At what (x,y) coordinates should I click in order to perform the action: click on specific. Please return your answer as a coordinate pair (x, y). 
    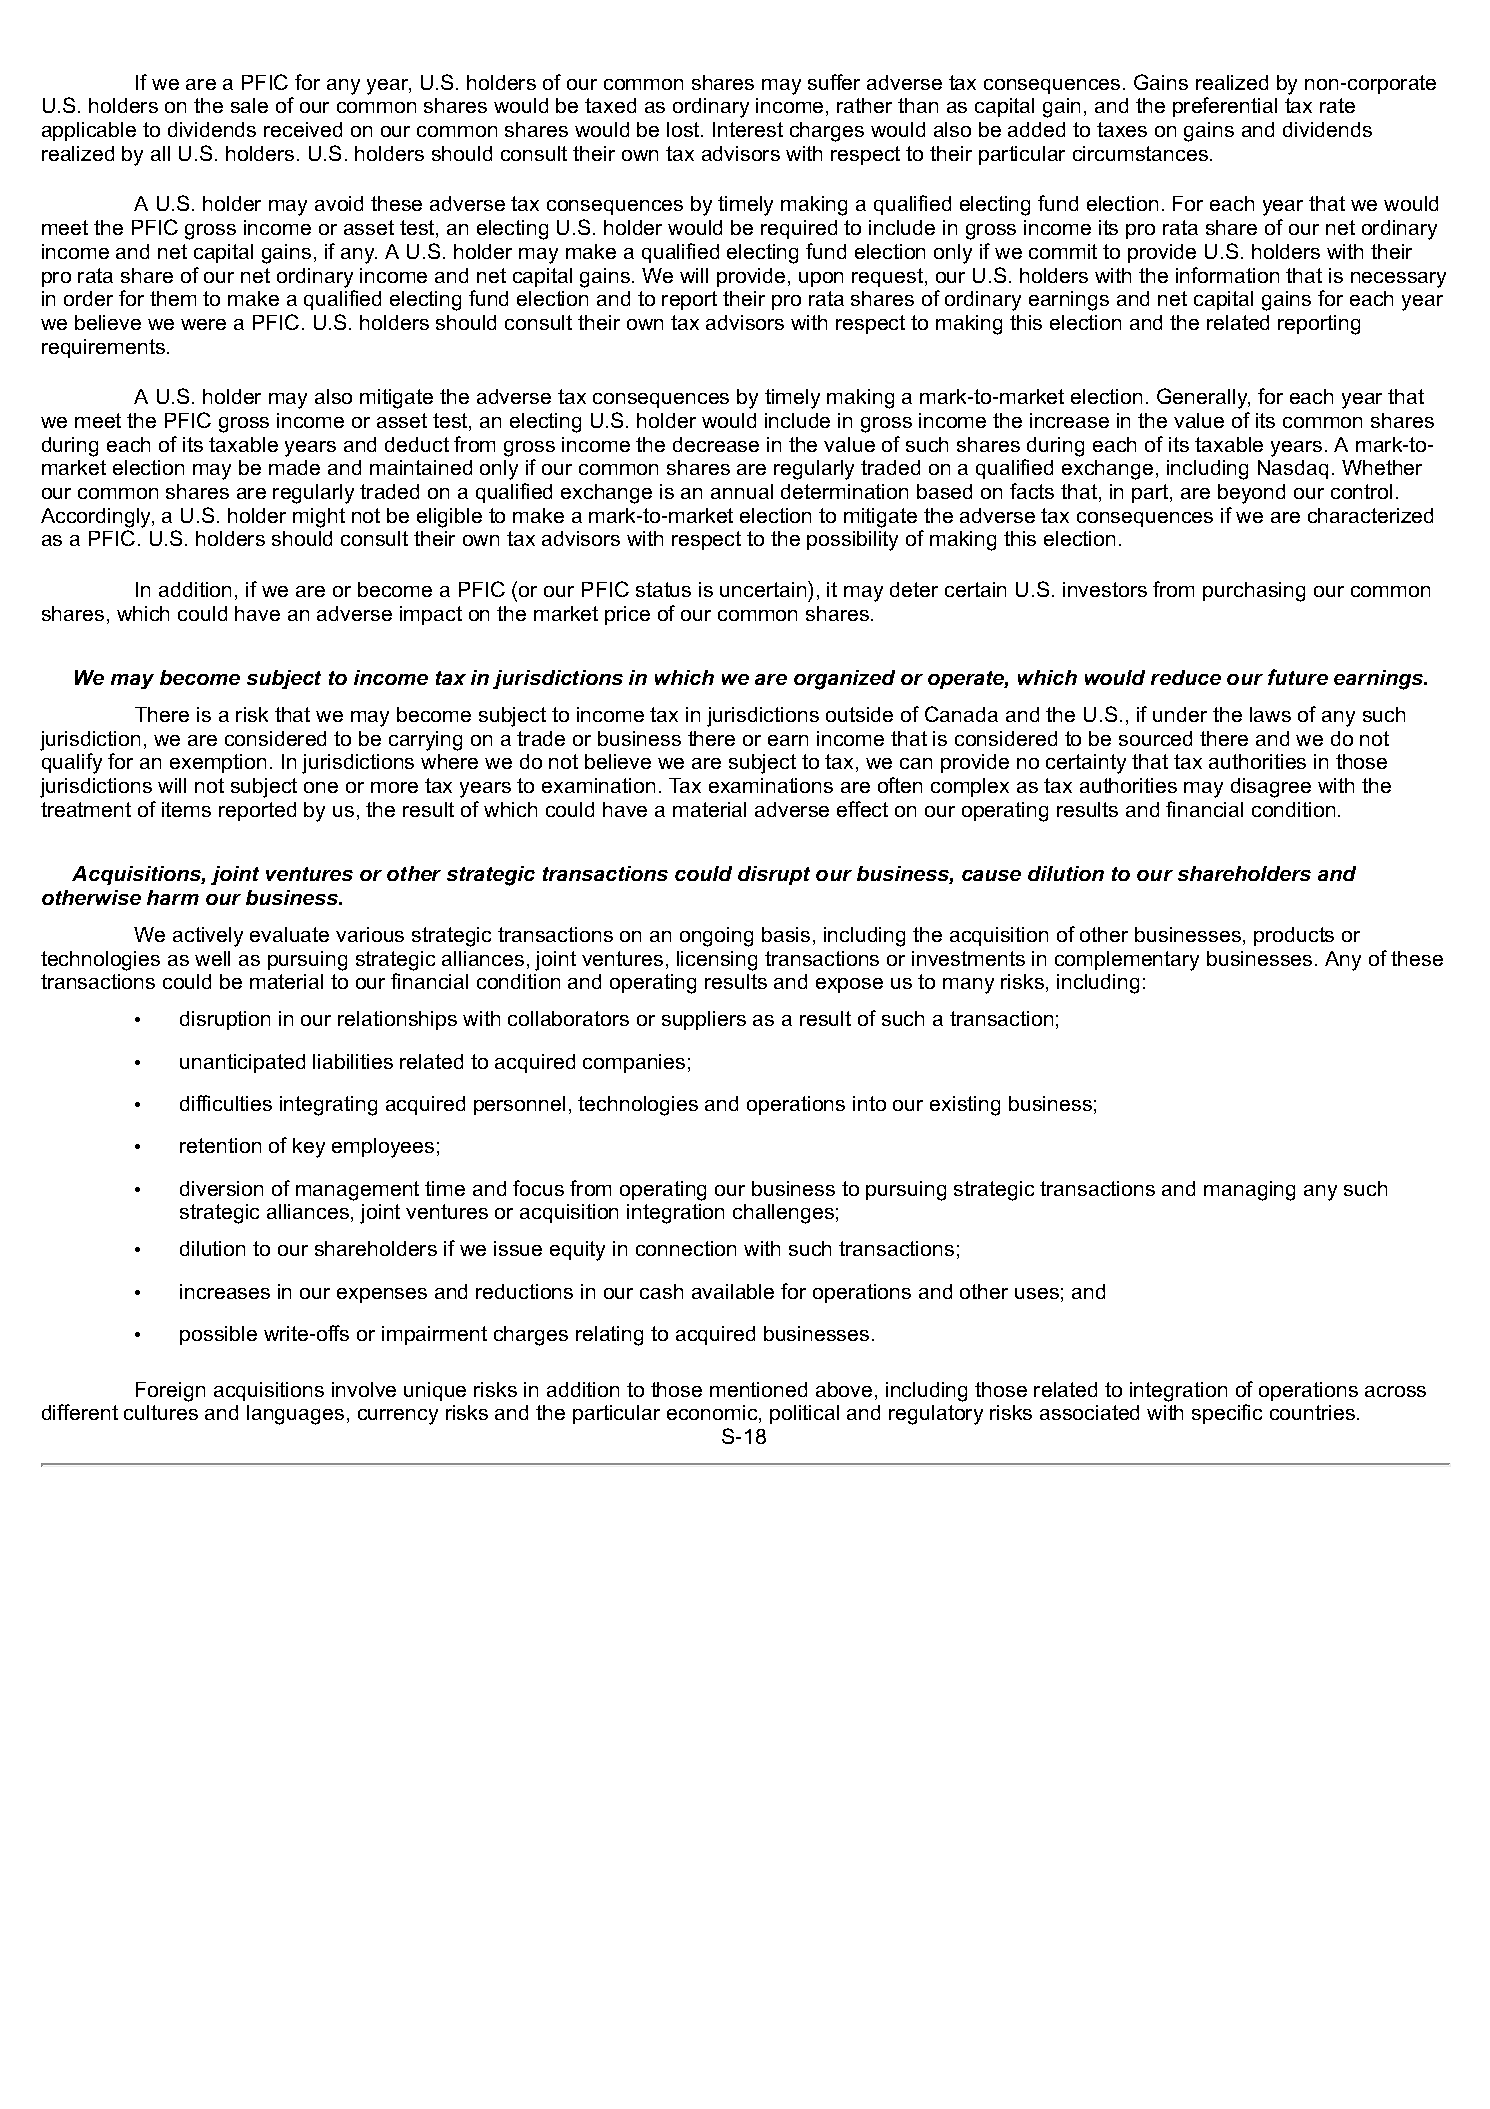
    Looking at the image, I should click on (1227, 1414).
